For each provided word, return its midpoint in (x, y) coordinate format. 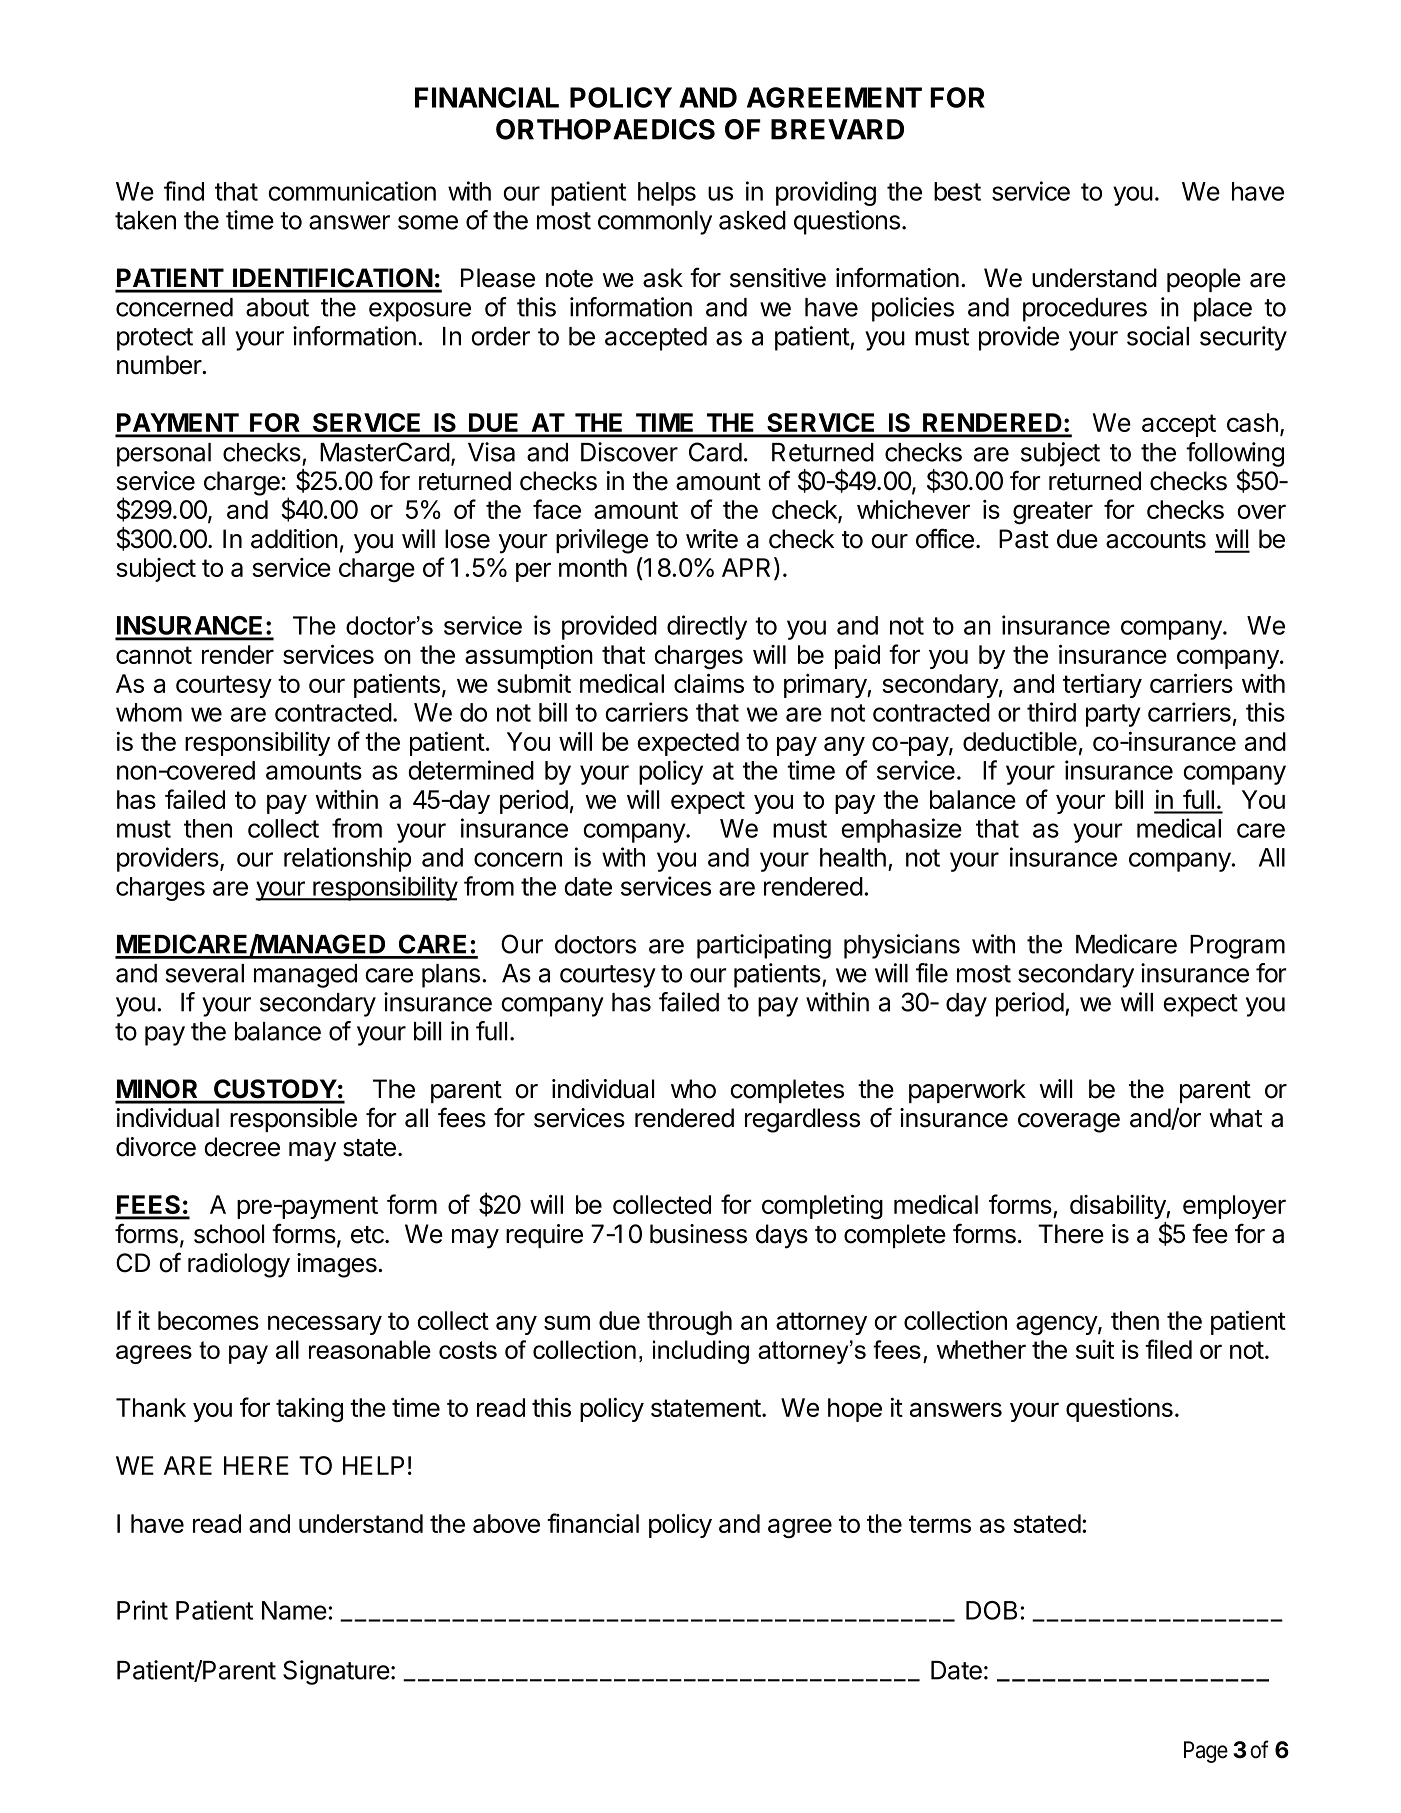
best (957, 191)
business (698, 1234)
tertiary (1102, 686)
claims (709, 683)
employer (1234, 1207)
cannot (154, 655)
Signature (336, 1672)
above (506, 1523)
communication (352, 191)
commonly (655, 223)
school (229, 1234)
